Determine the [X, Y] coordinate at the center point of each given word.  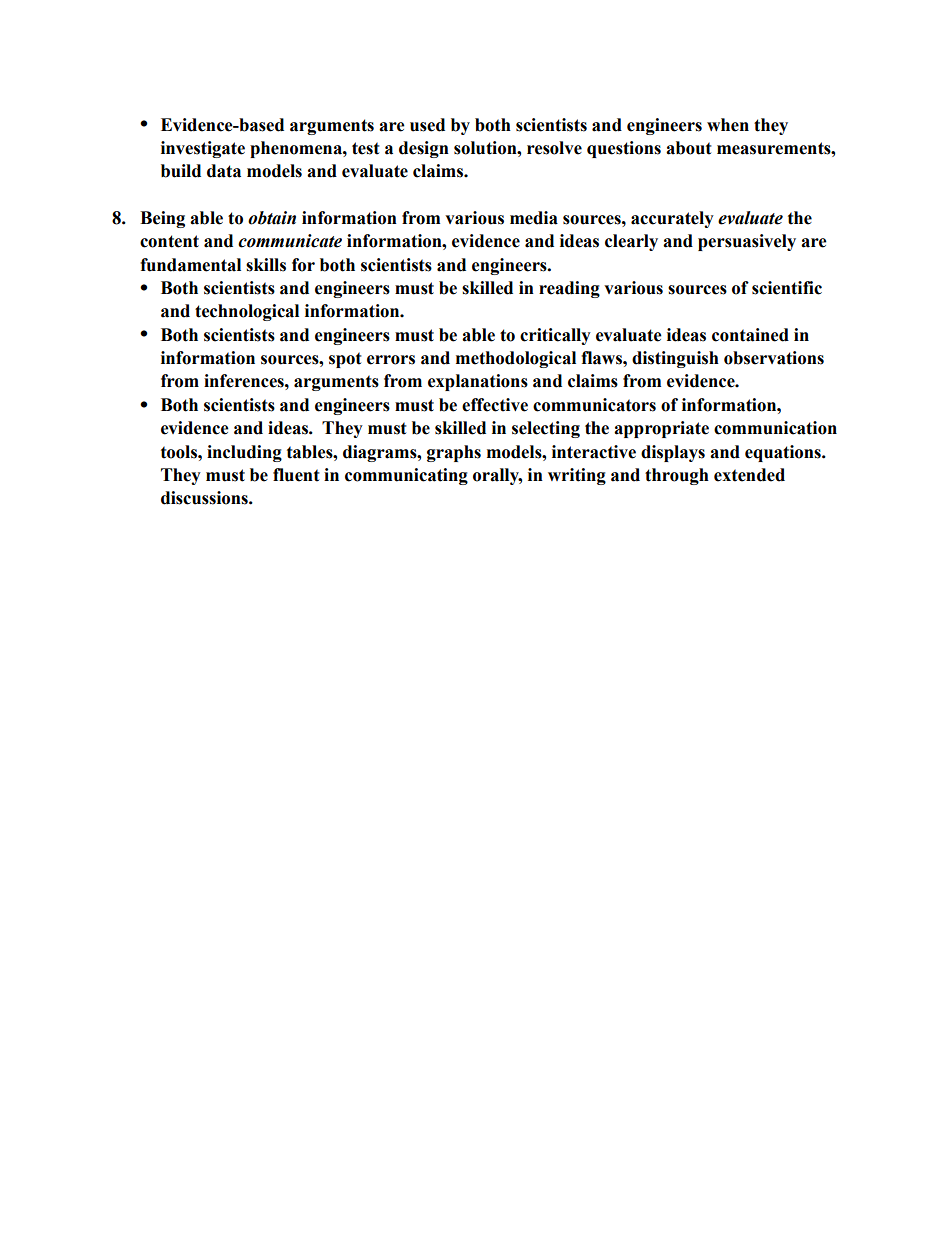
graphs [454, 453]
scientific [787, 288]
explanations [478, 382]
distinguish [675, 359]
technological [247, 312]
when [728, 125]
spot [345, 360]
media [534, 218]
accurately [672, 219]
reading [569, 289]
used [427, 125]
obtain [272, 218]
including [244, 453]
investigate [203, 149]
